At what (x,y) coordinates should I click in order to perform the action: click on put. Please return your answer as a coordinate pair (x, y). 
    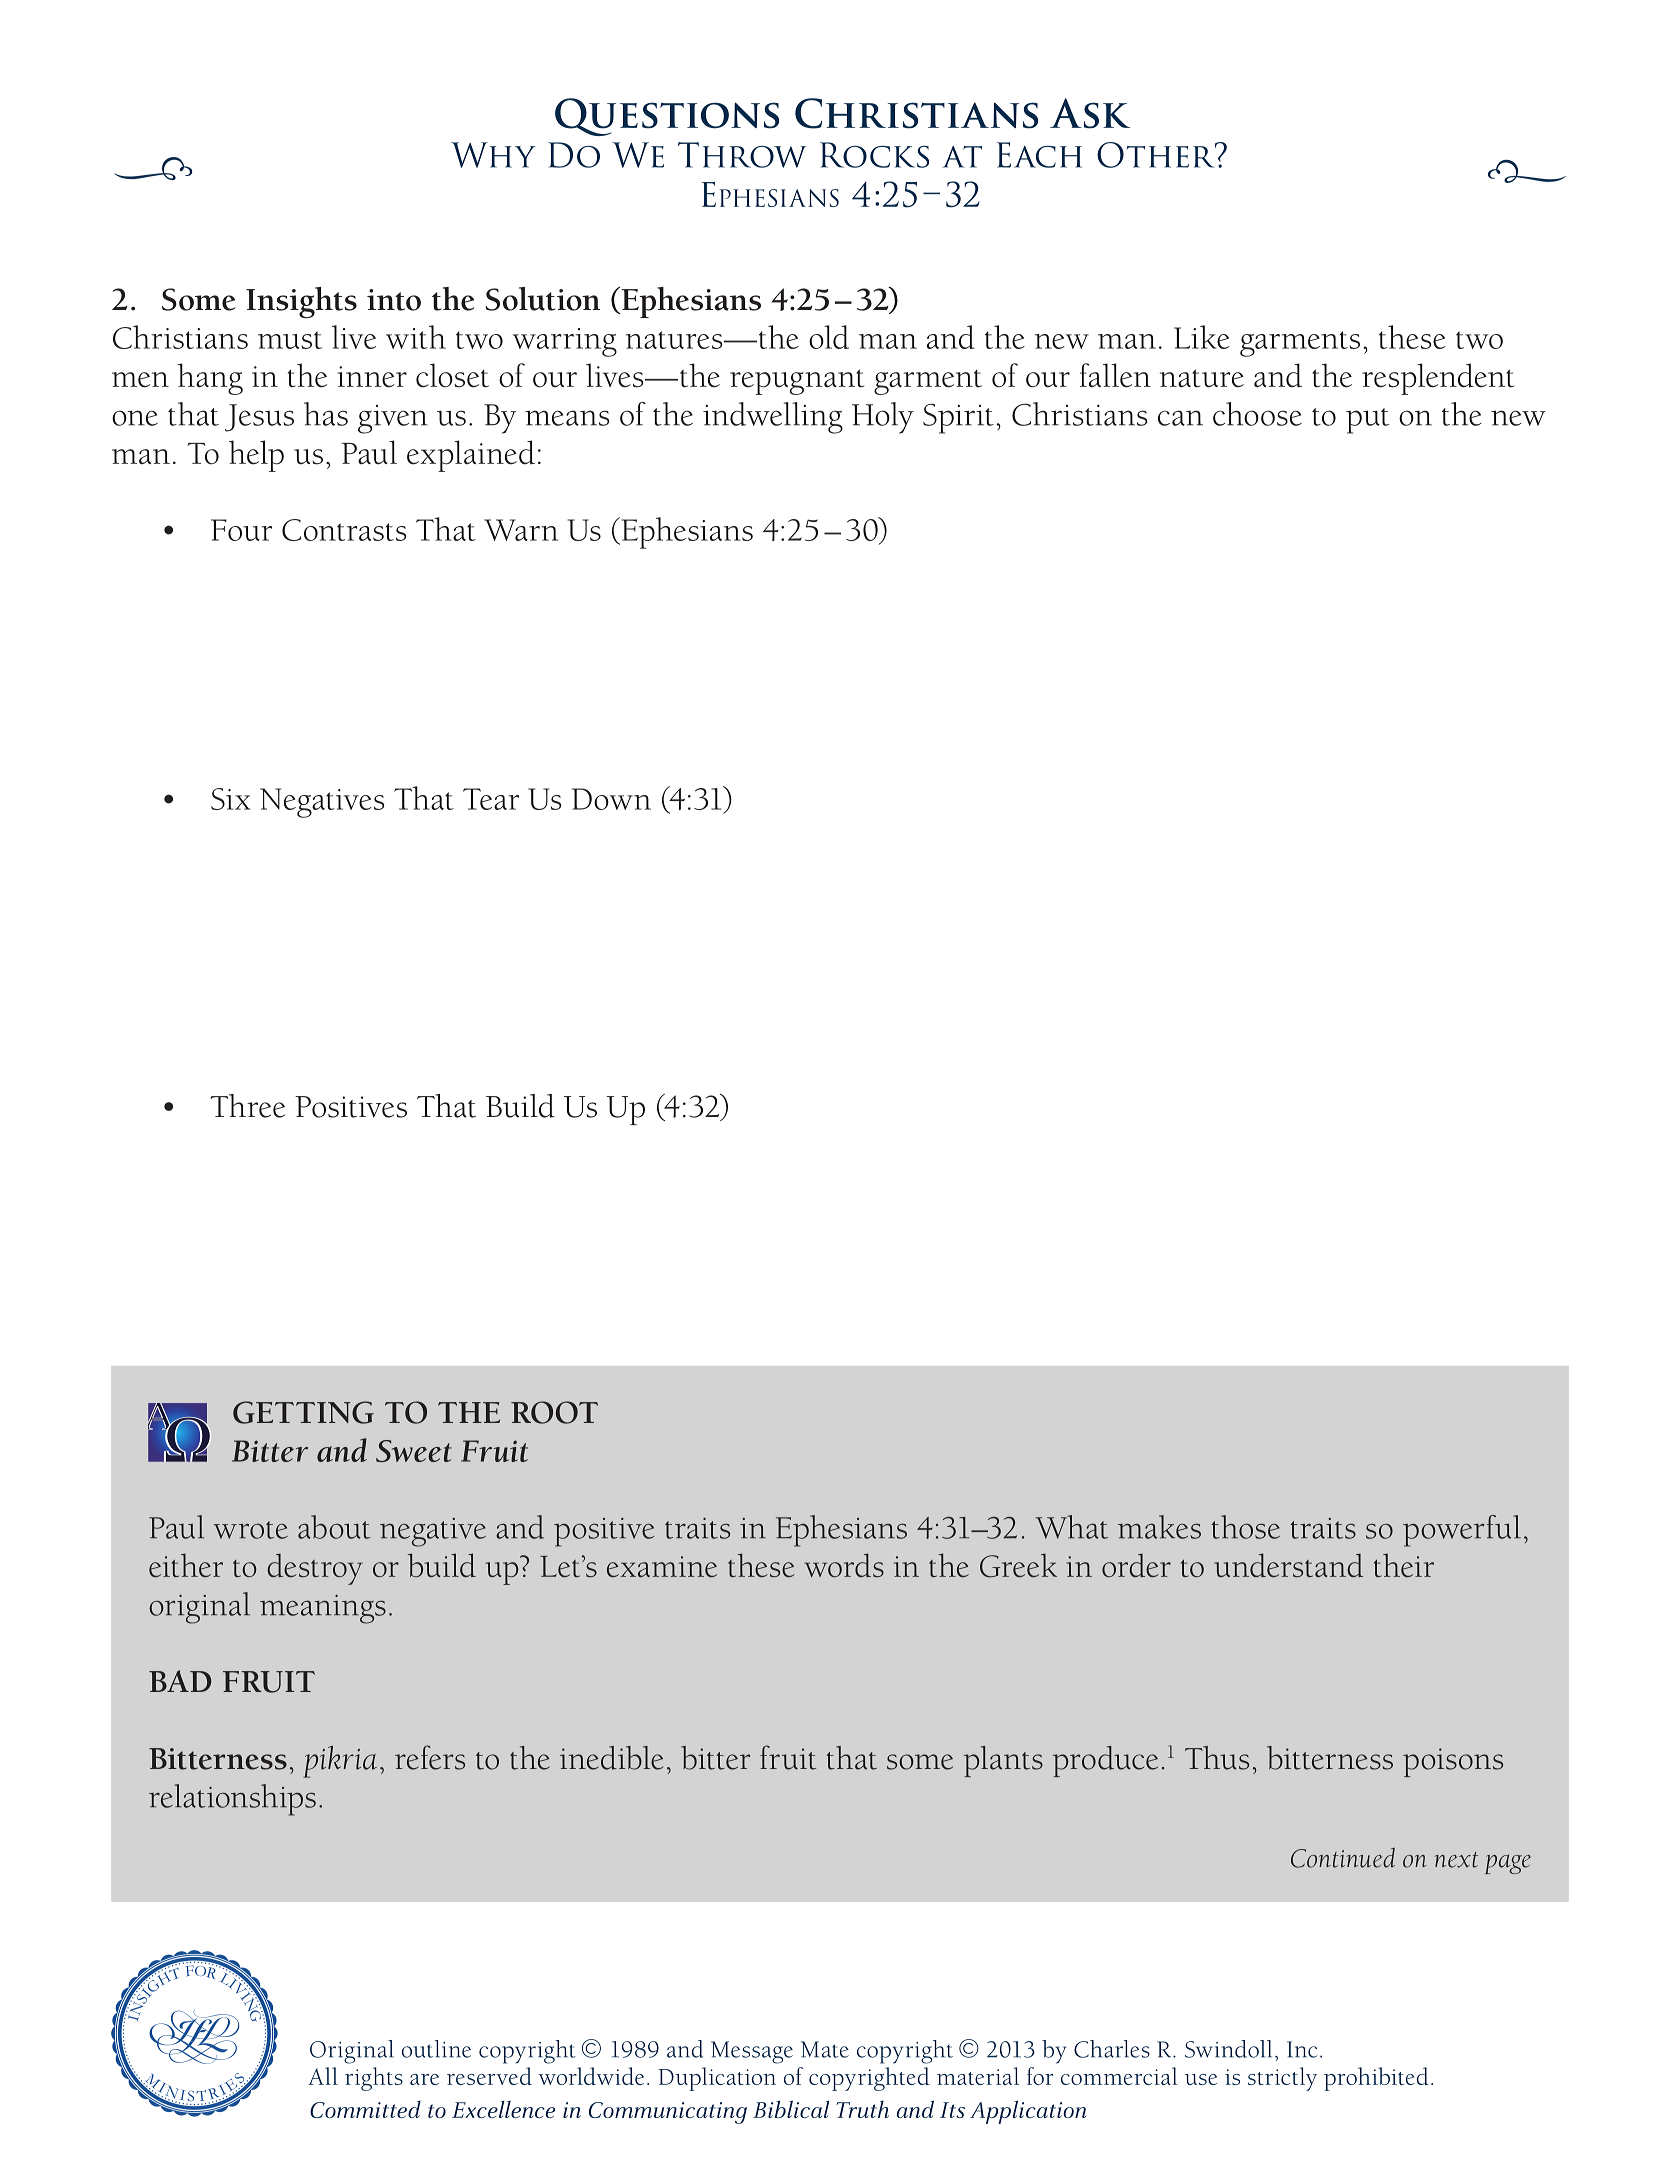
    Looking at the image, I should click on (1367, 421).
